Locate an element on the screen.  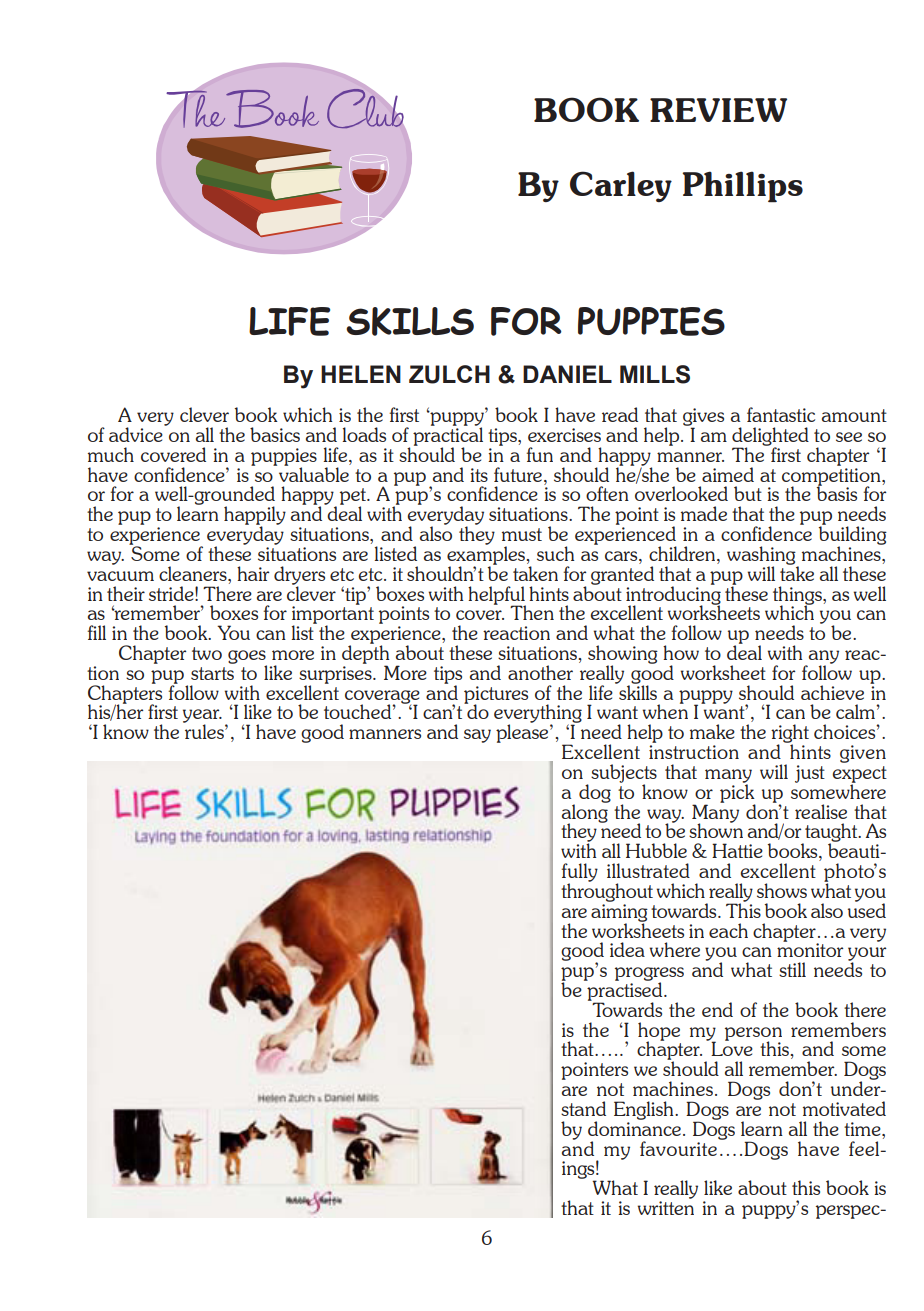
Carley is located at coordinates (621, 186).
